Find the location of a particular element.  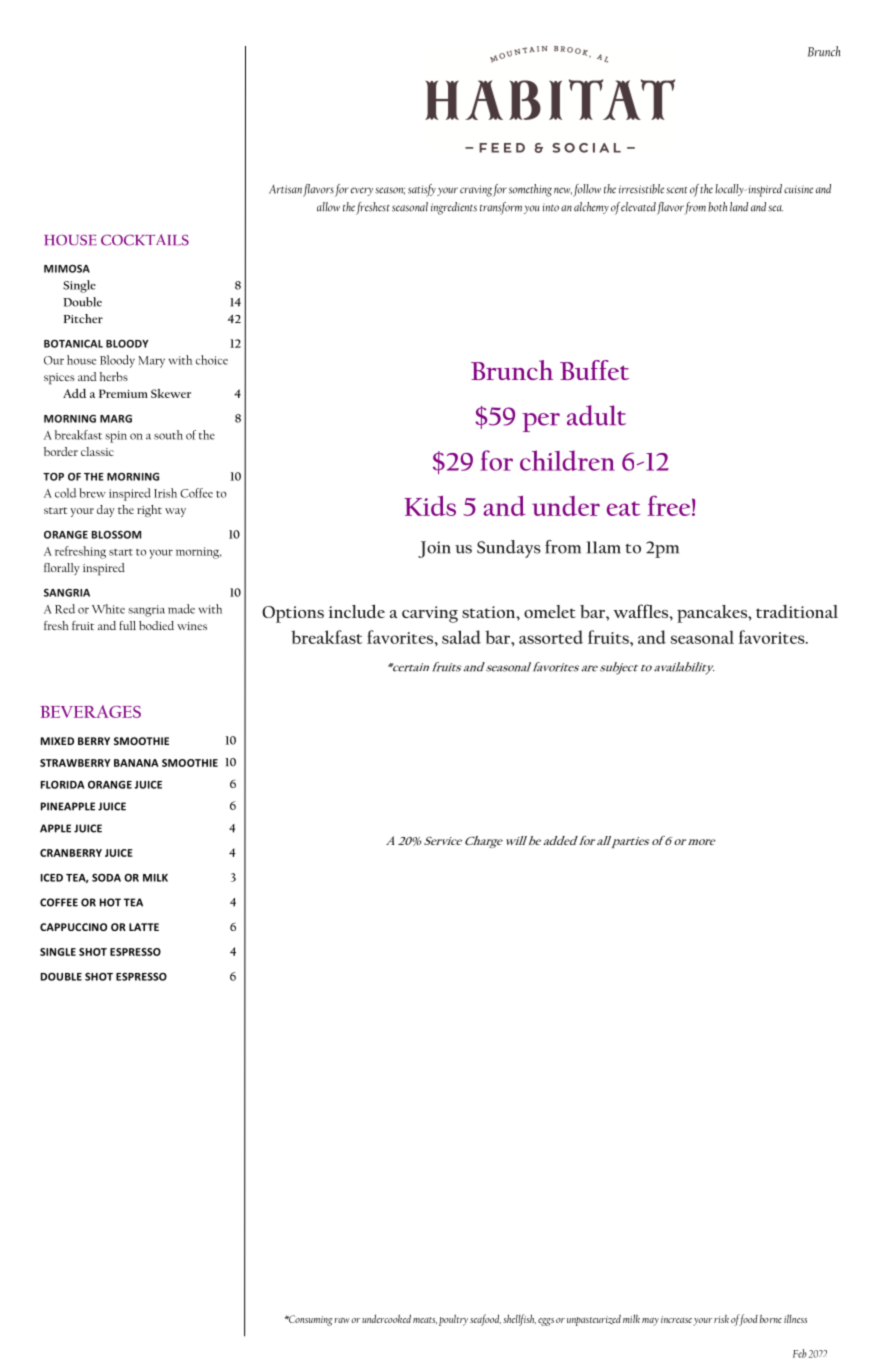

salad is located at coordinates (461, 637).
